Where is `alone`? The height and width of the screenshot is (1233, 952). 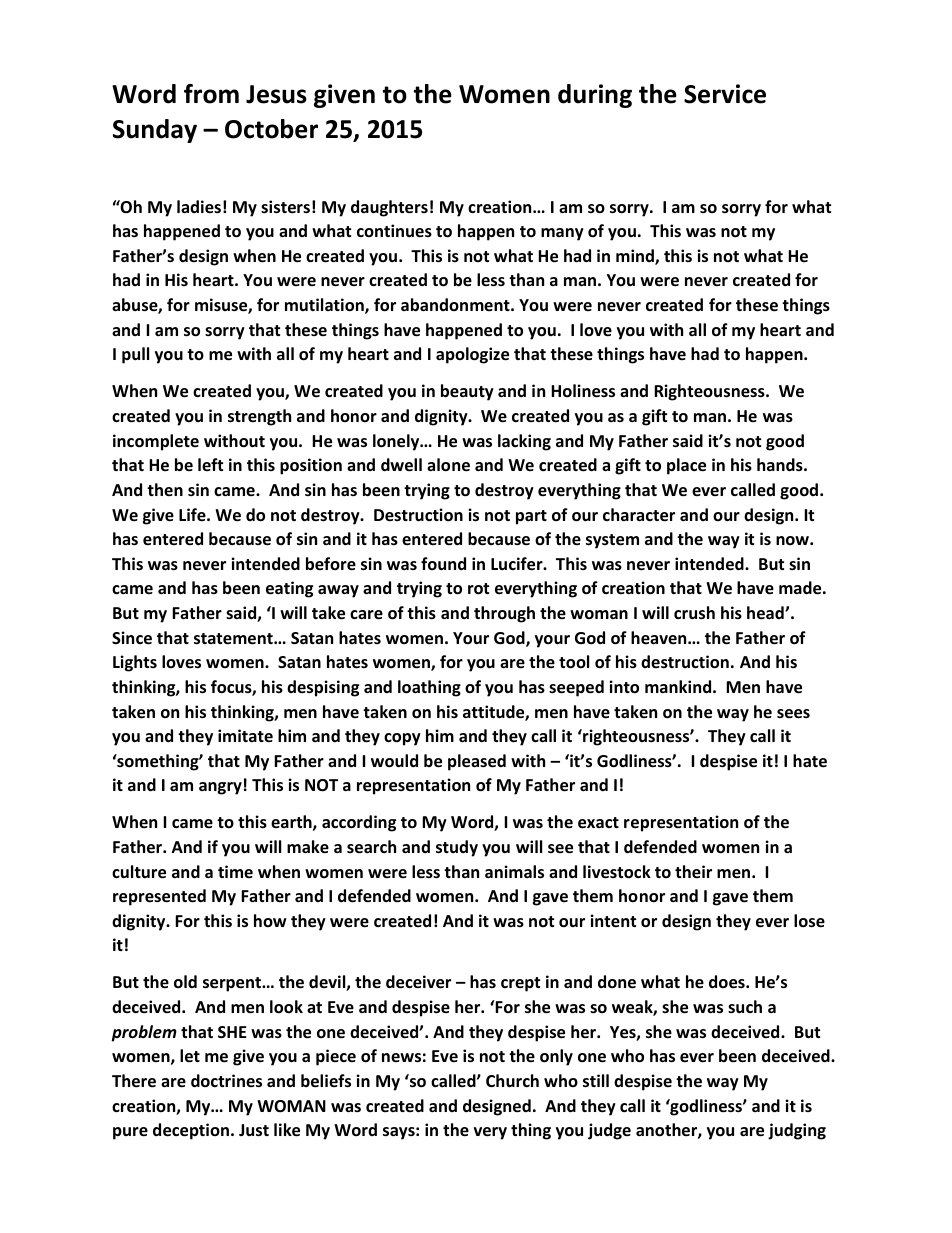 alone is located at coordinates (448, 465).
